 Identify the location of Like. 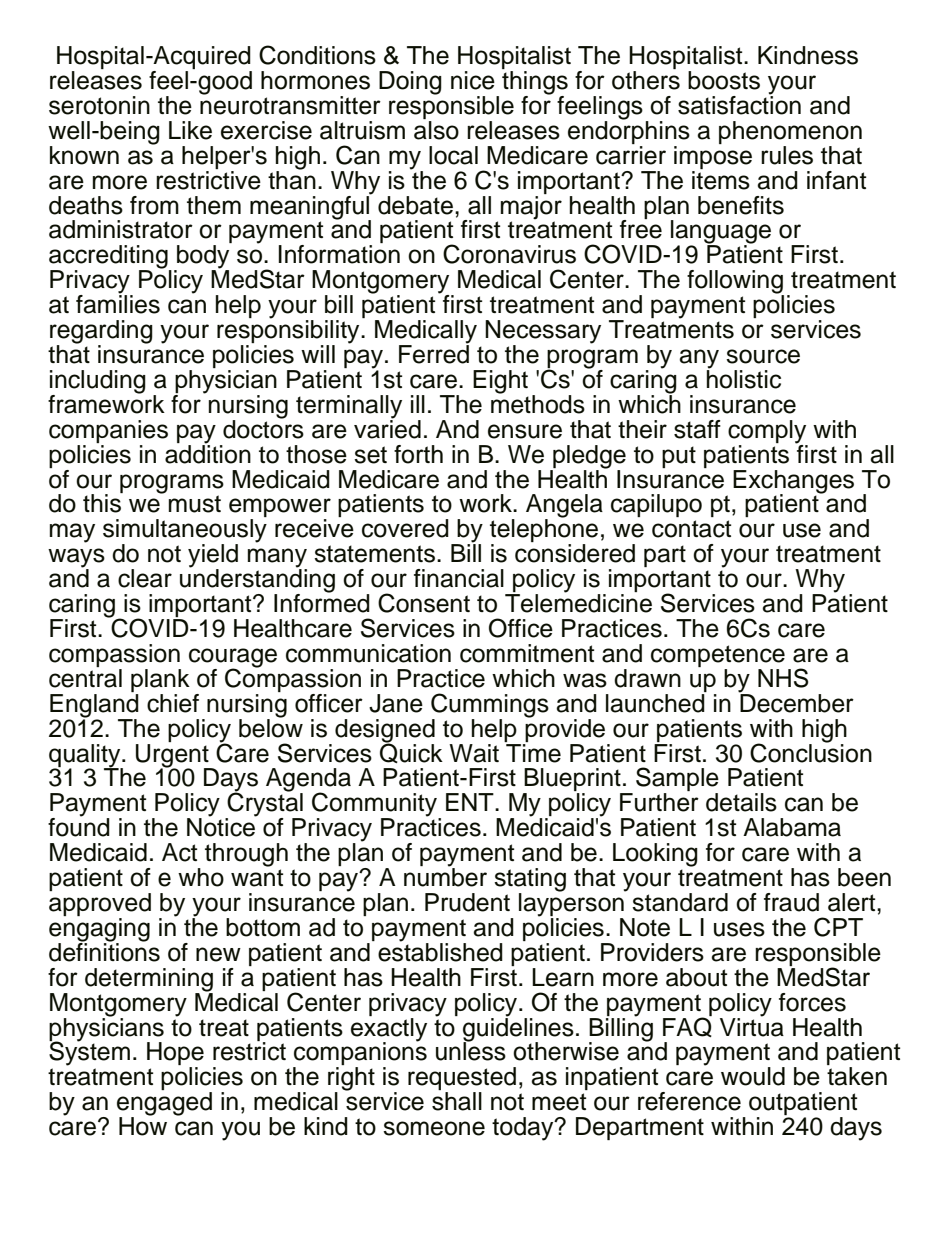
(190, 130).
